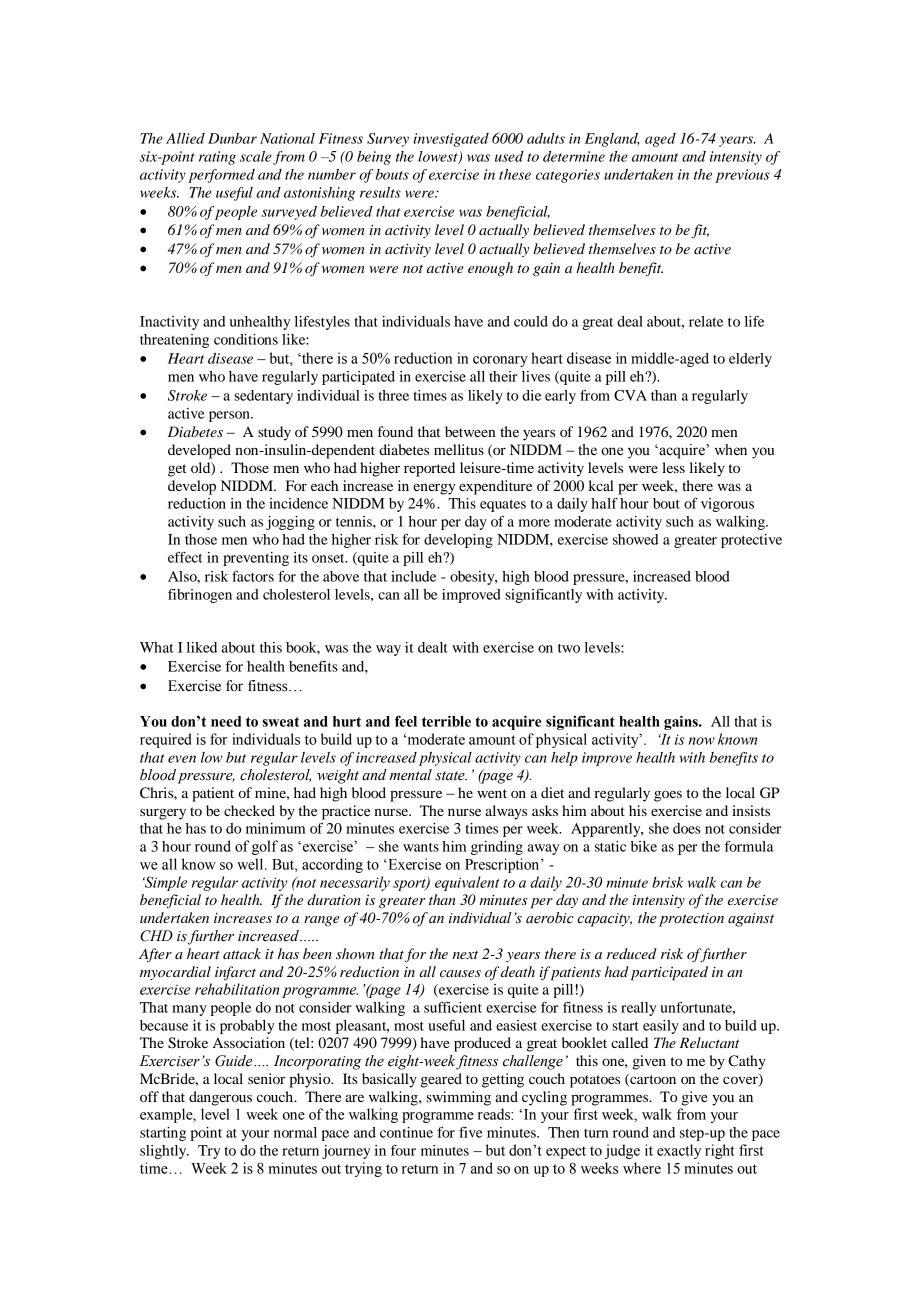  What do you see at coordinates (471, 1132) in the document?
I see `five` at bounding box center [471, 1132].
